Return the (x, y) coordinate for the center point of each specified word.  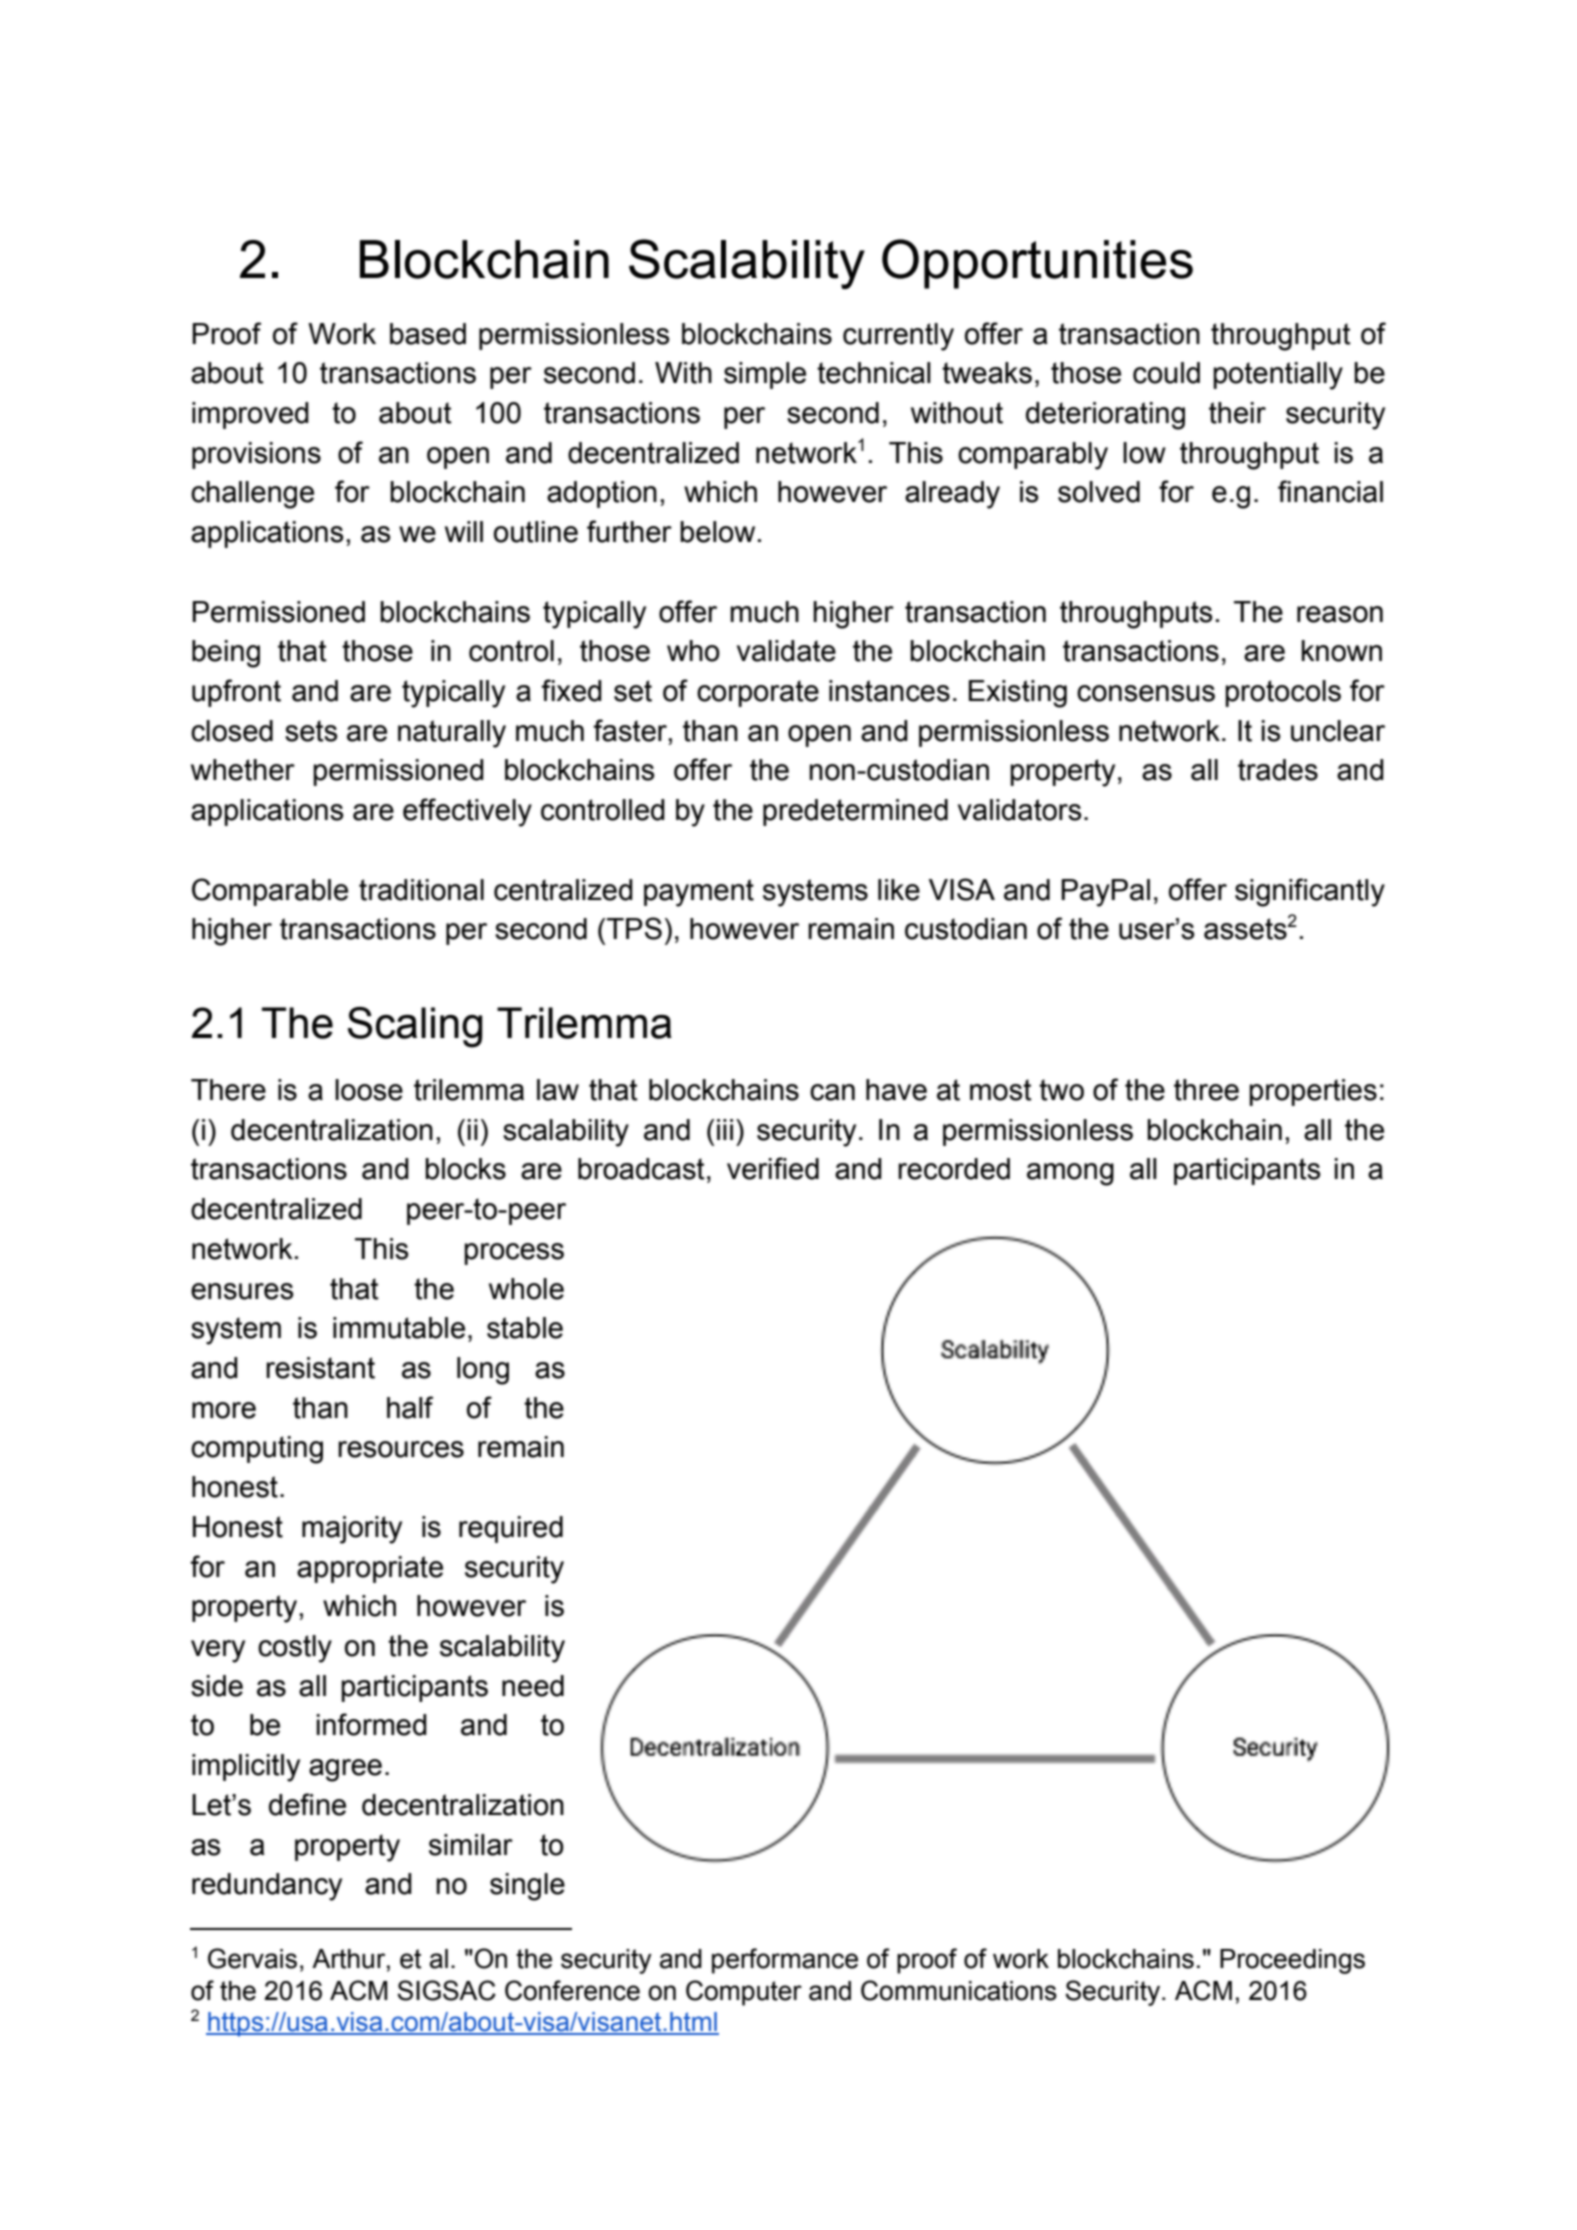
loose (369, 1090)
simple (765, 375)
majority (352, 1530)
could (1166, 373)
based (428, 334)
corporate (758, 693)
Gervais (252, 1958)
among (1070, 1174)
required (511, 1529)
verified (773, 1168)
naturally (452, 734)
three (1206, 1090)
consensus (1146, 693)
